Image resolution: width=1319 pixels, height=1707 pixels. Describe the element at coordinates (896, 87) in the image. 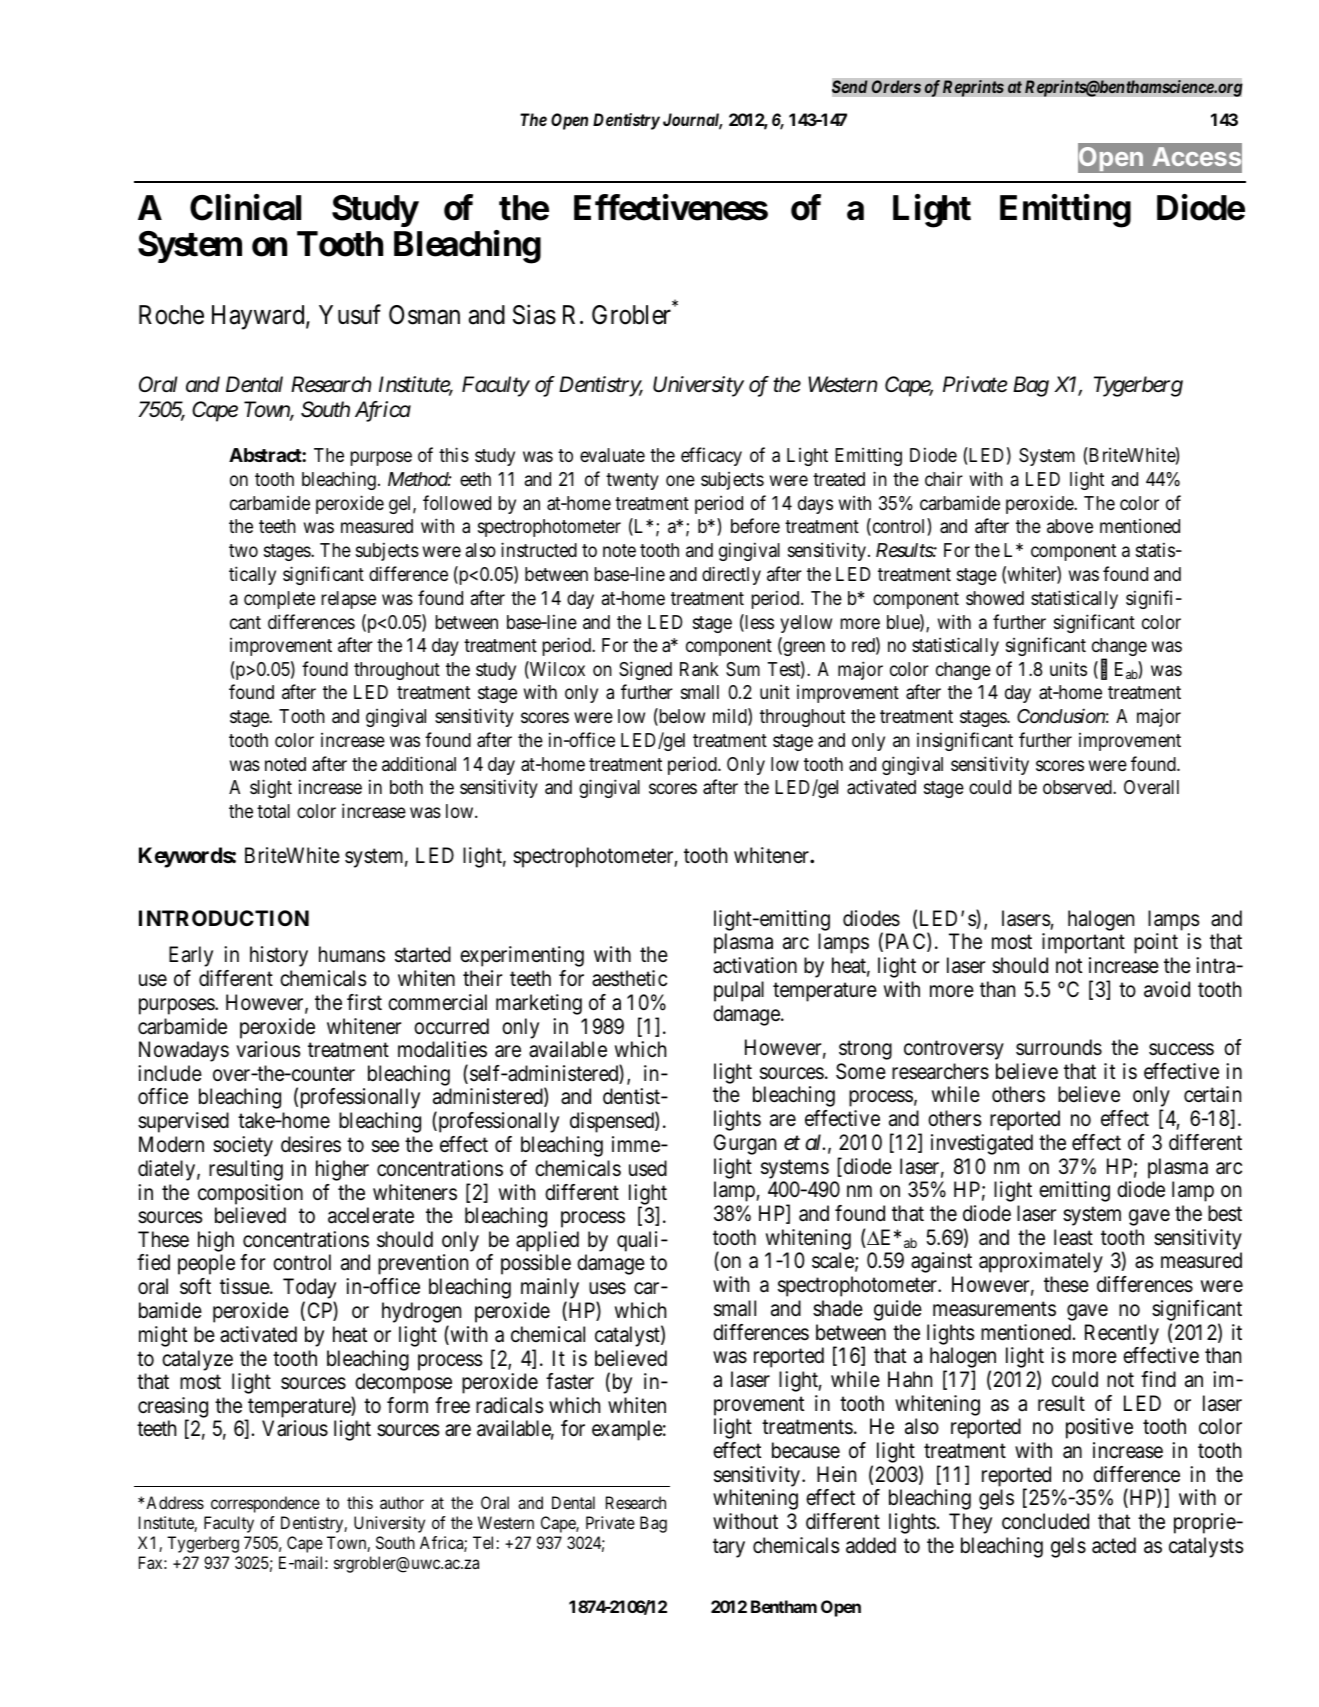

I see `Orders` at that location.
